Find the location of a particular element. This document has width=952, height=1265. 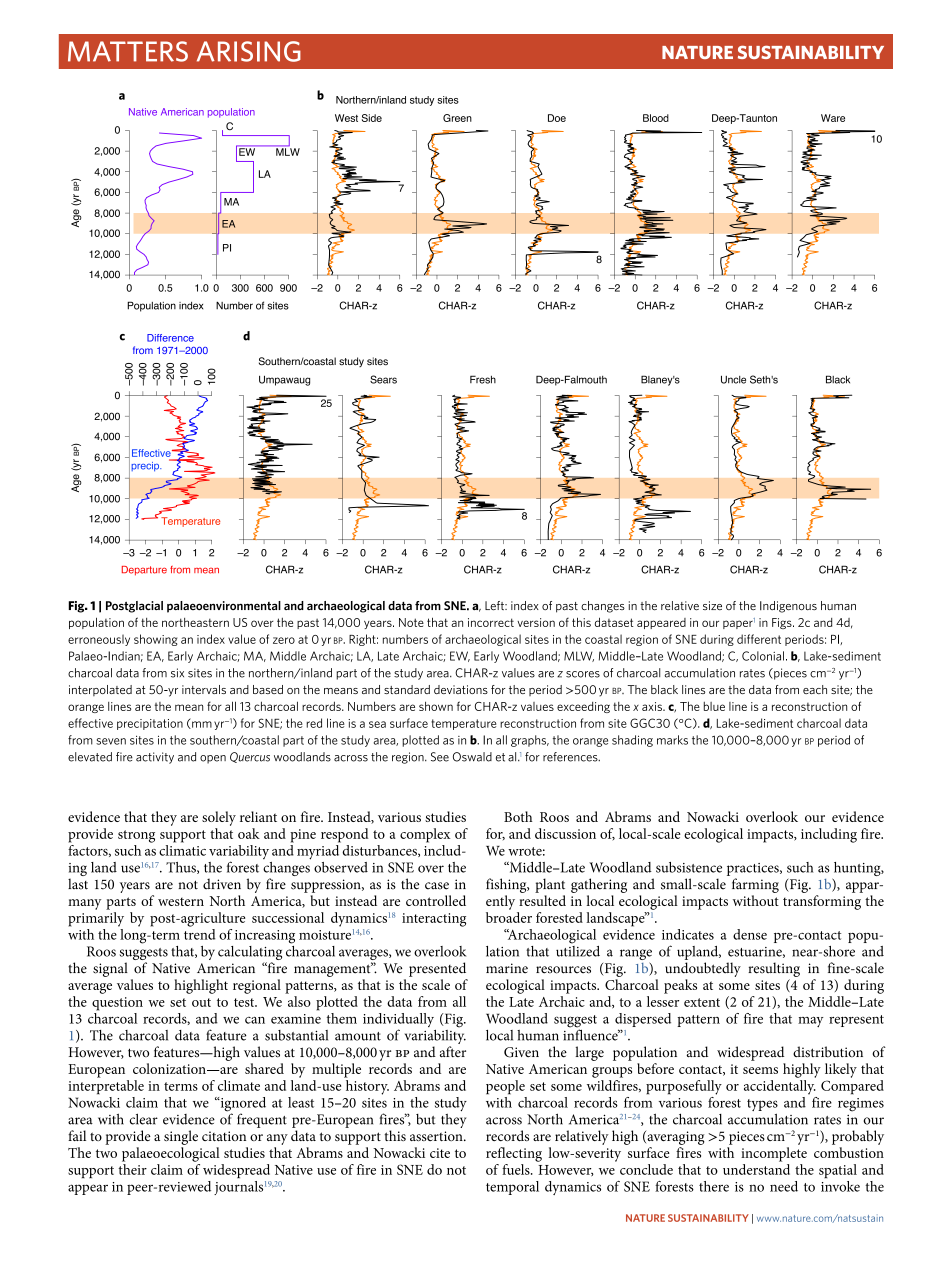

Ware is located at coordinates (833, 118).
